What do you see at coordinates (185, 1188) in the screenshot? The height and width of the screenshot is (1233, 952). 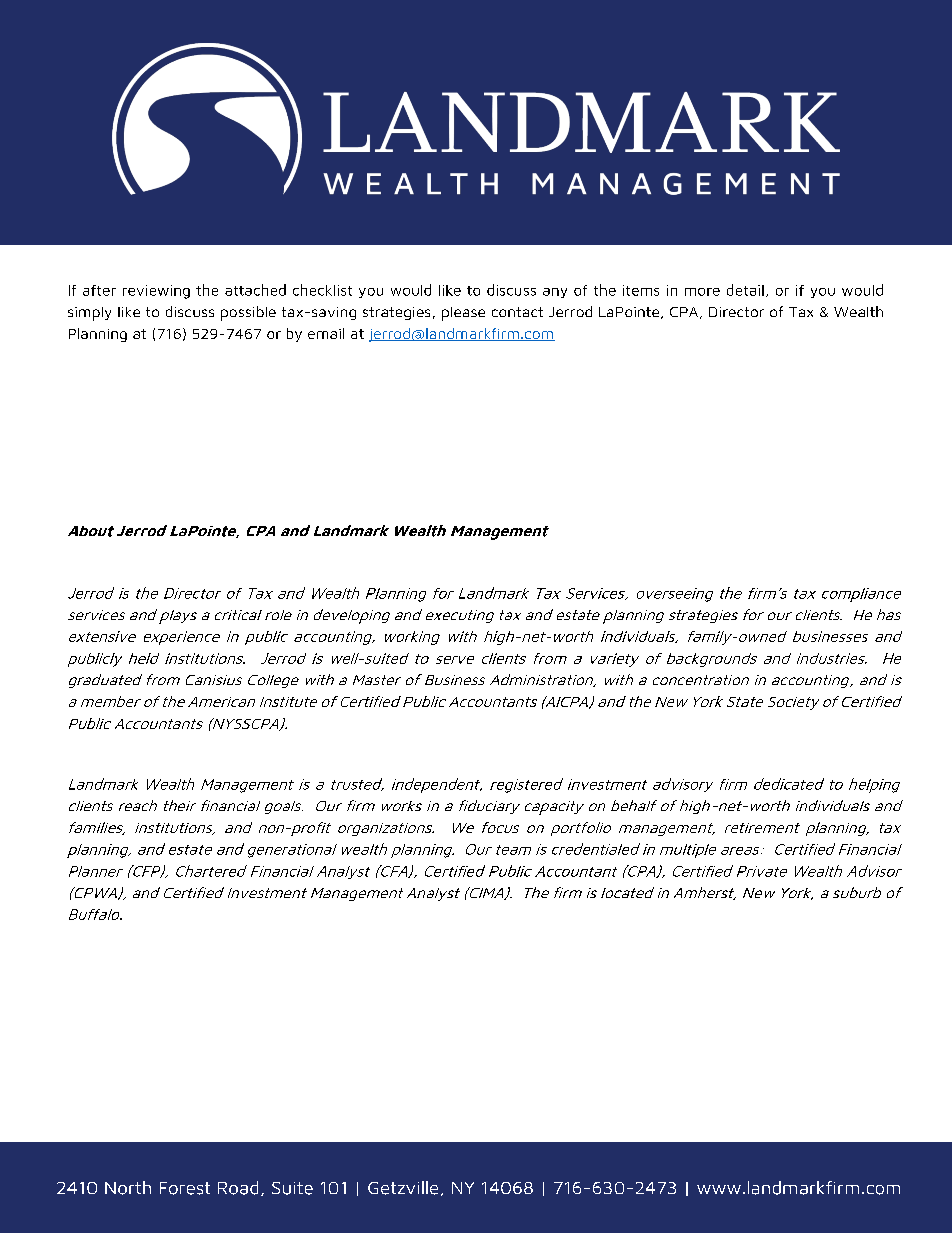 I see `Forest` at bounding box center [185, 1188].
